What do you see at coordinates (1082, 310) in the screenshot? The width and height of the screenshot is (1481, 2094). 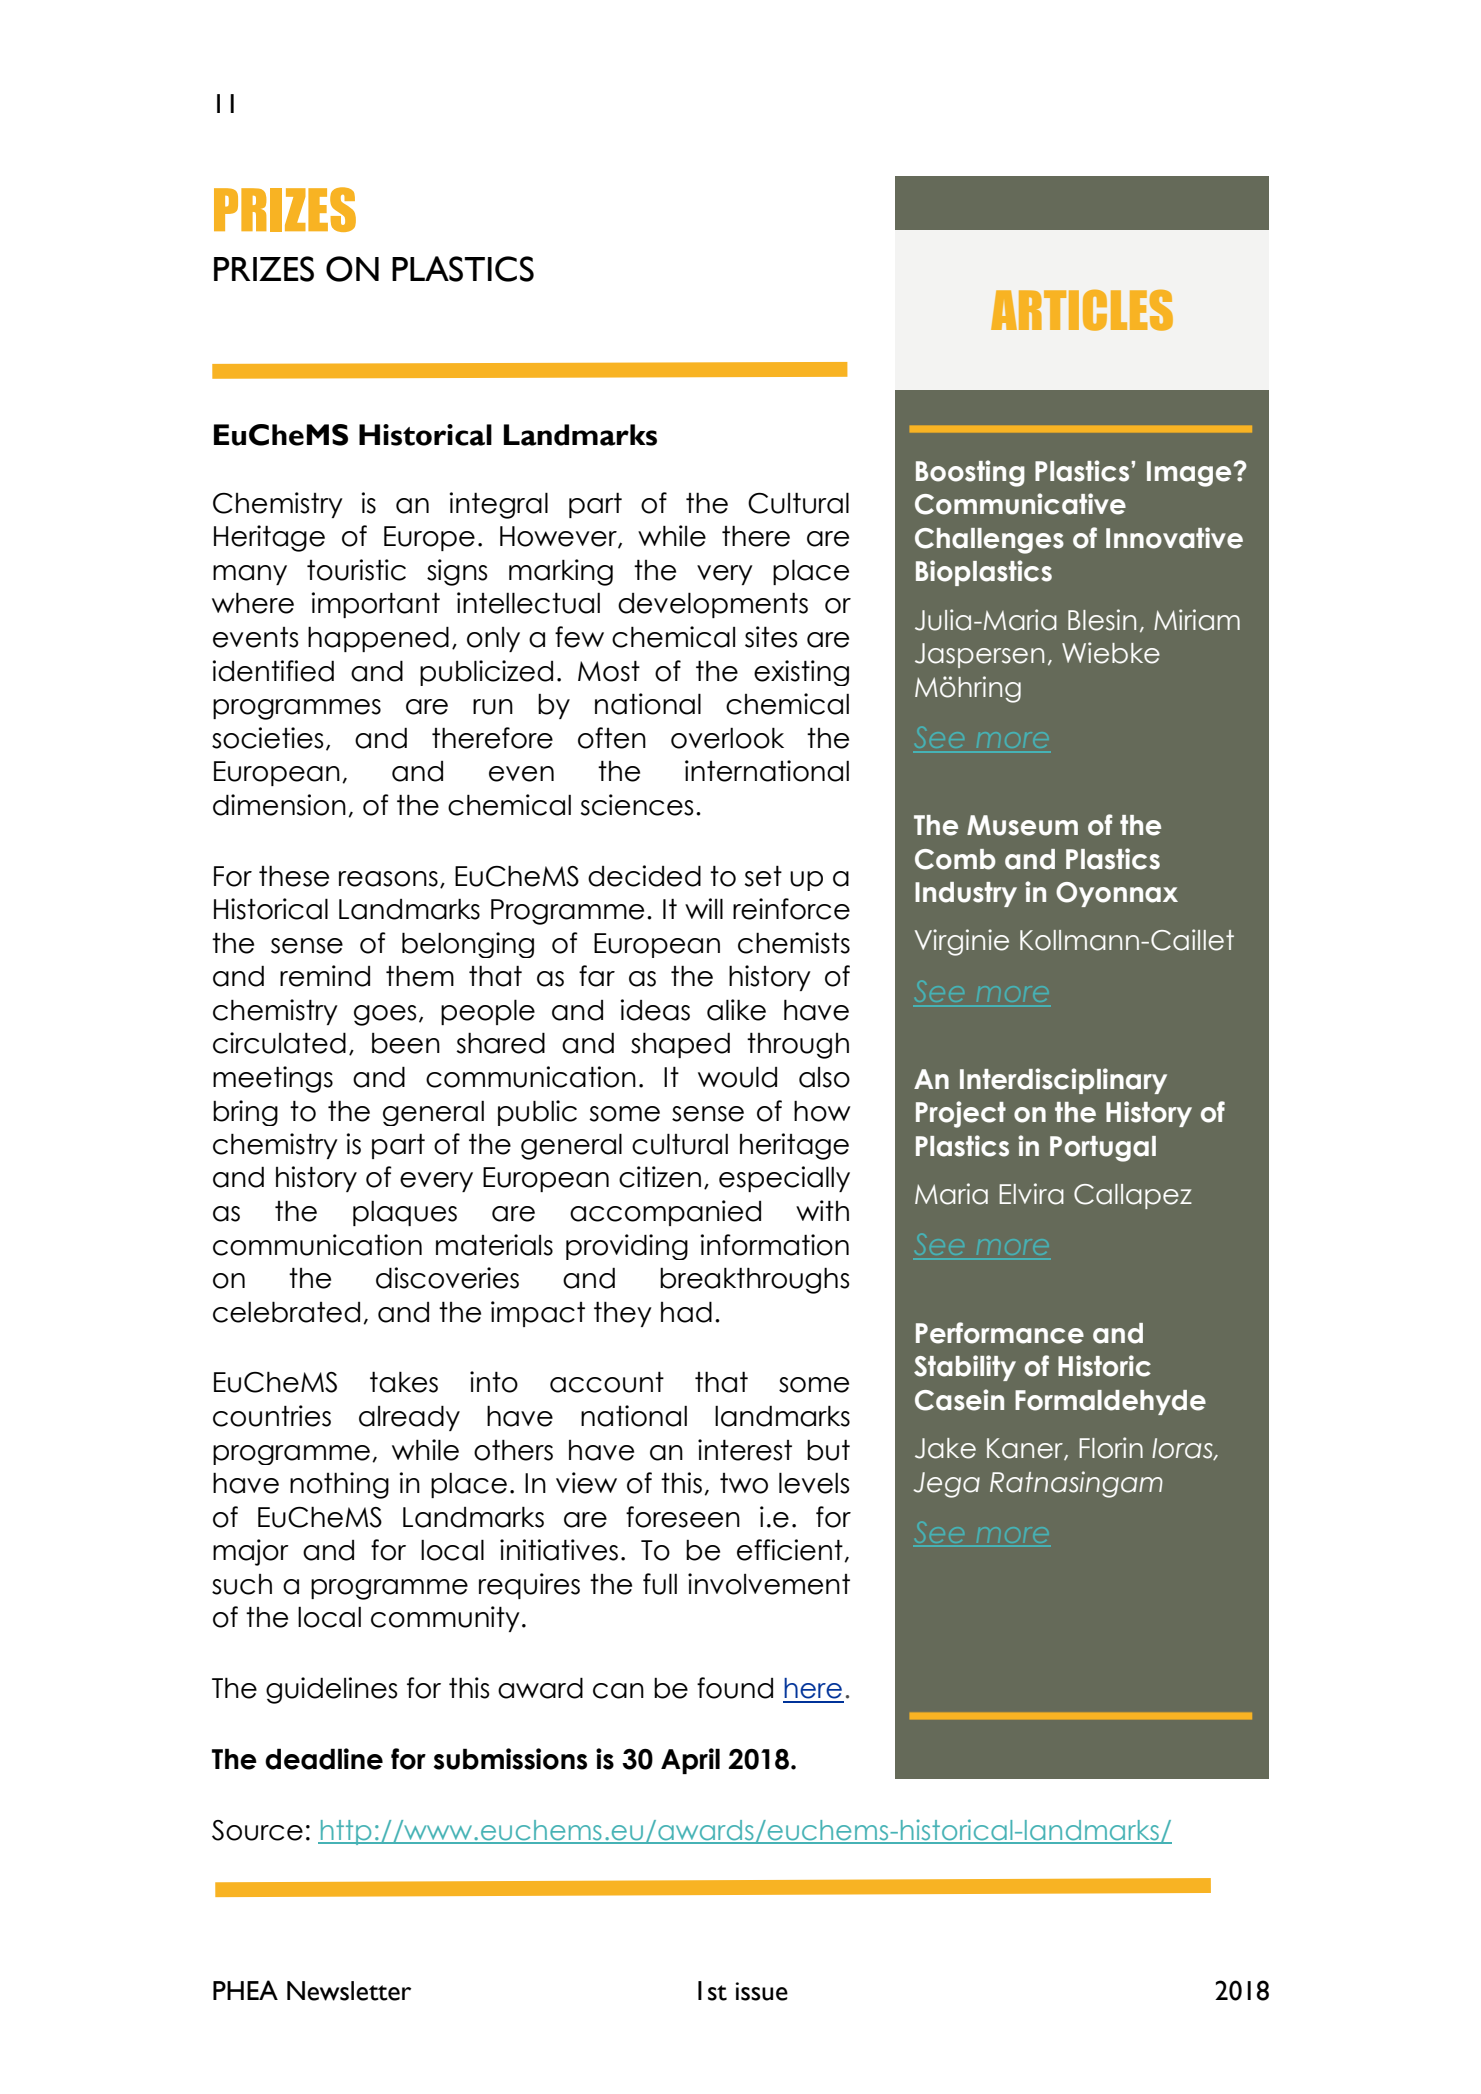 I see `ARTICLES` at bounding box center [1082, 310].
